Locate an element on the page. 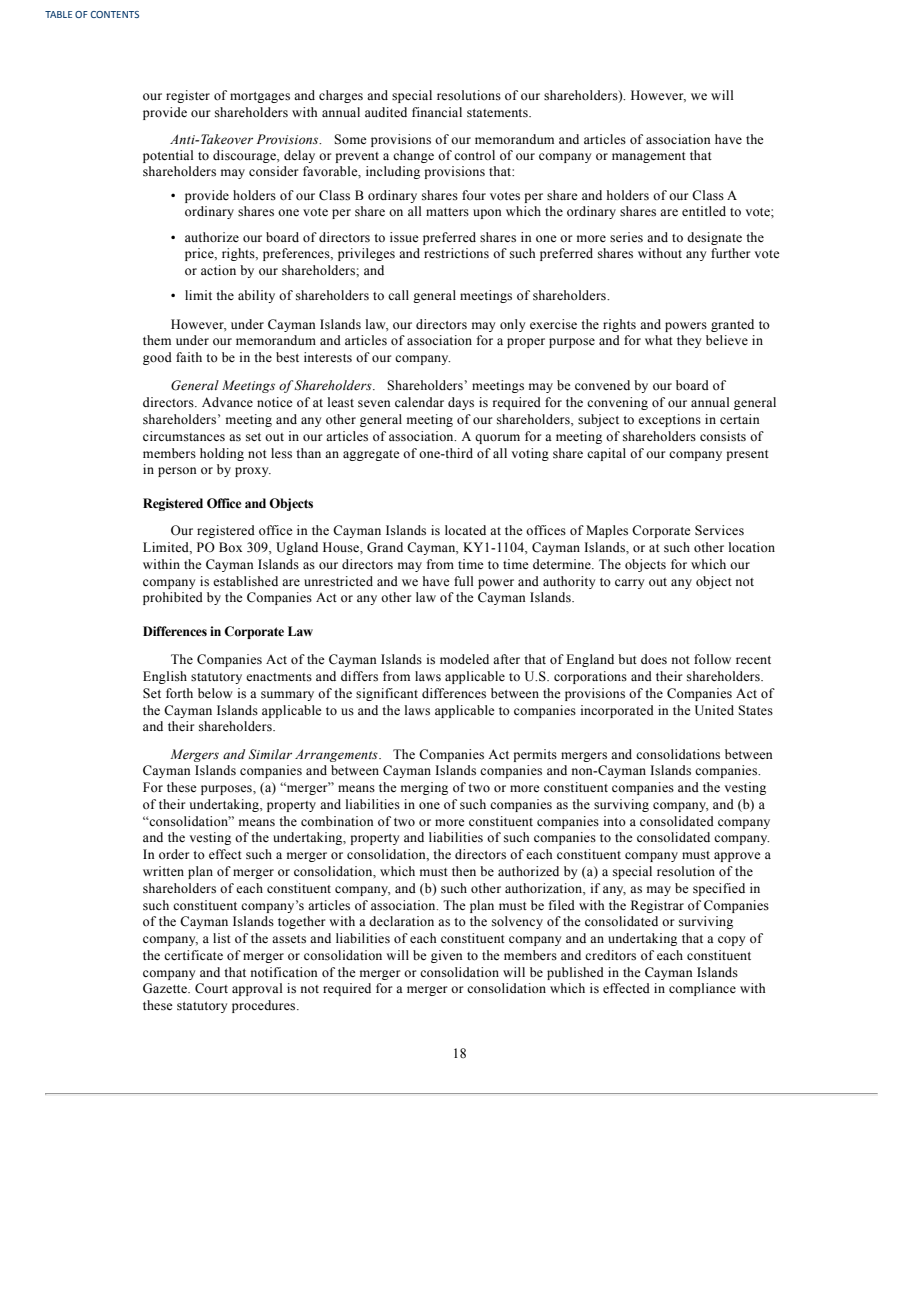 The height and width of the page is (1308, 924). audited is located at coordinates (386, 112).
